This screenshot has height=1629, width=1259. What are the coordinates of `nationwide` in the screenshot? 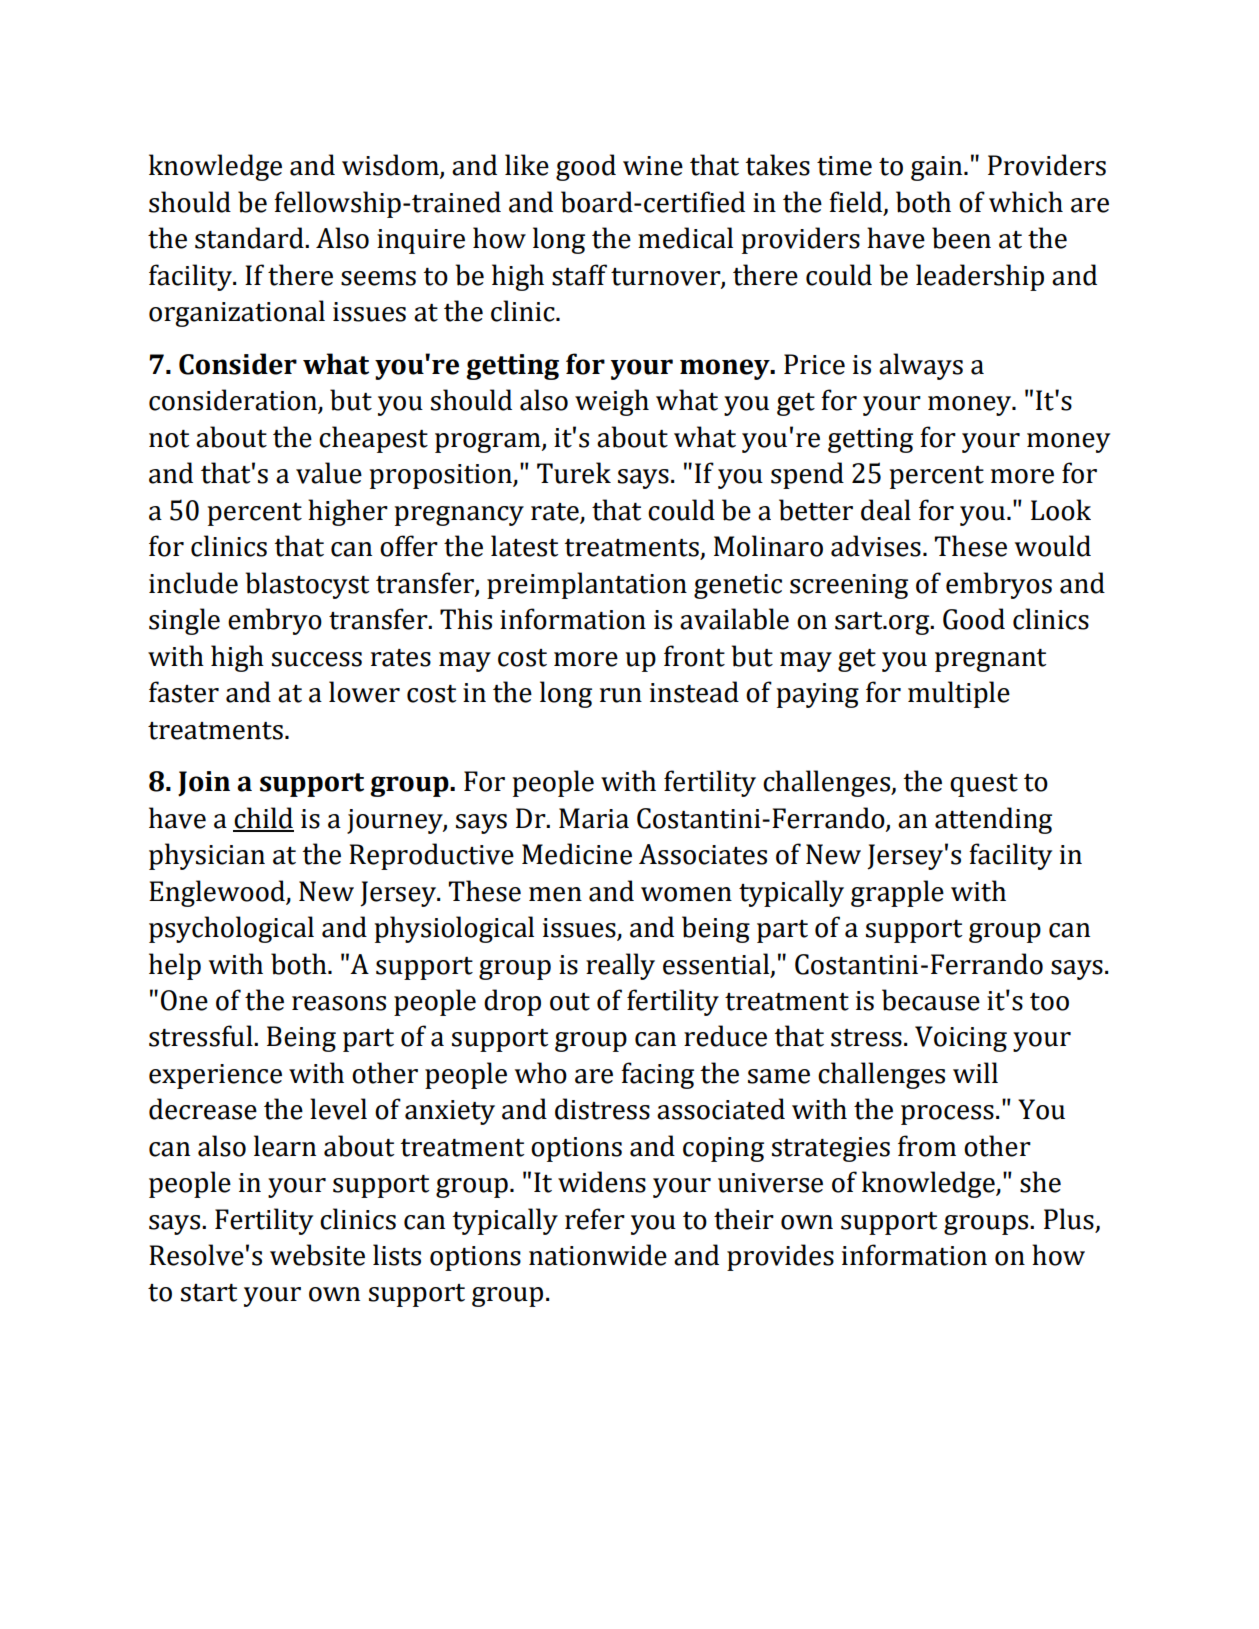 It's located at (598, 1255).
